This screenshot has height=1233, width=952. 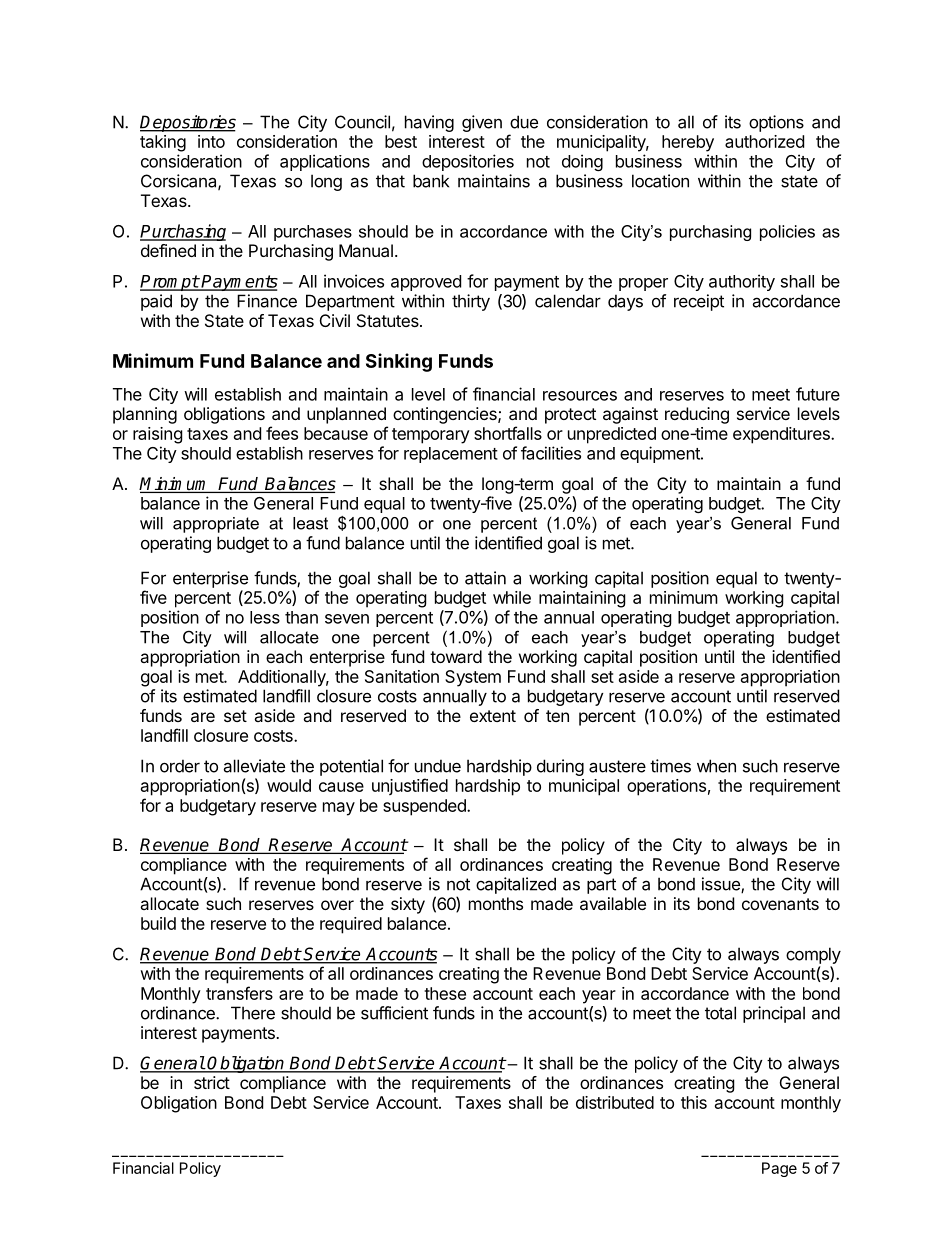 What do you see at coordinates (211, 141) in the screenshot?
I see `into` at bounding box center [211, 141].
